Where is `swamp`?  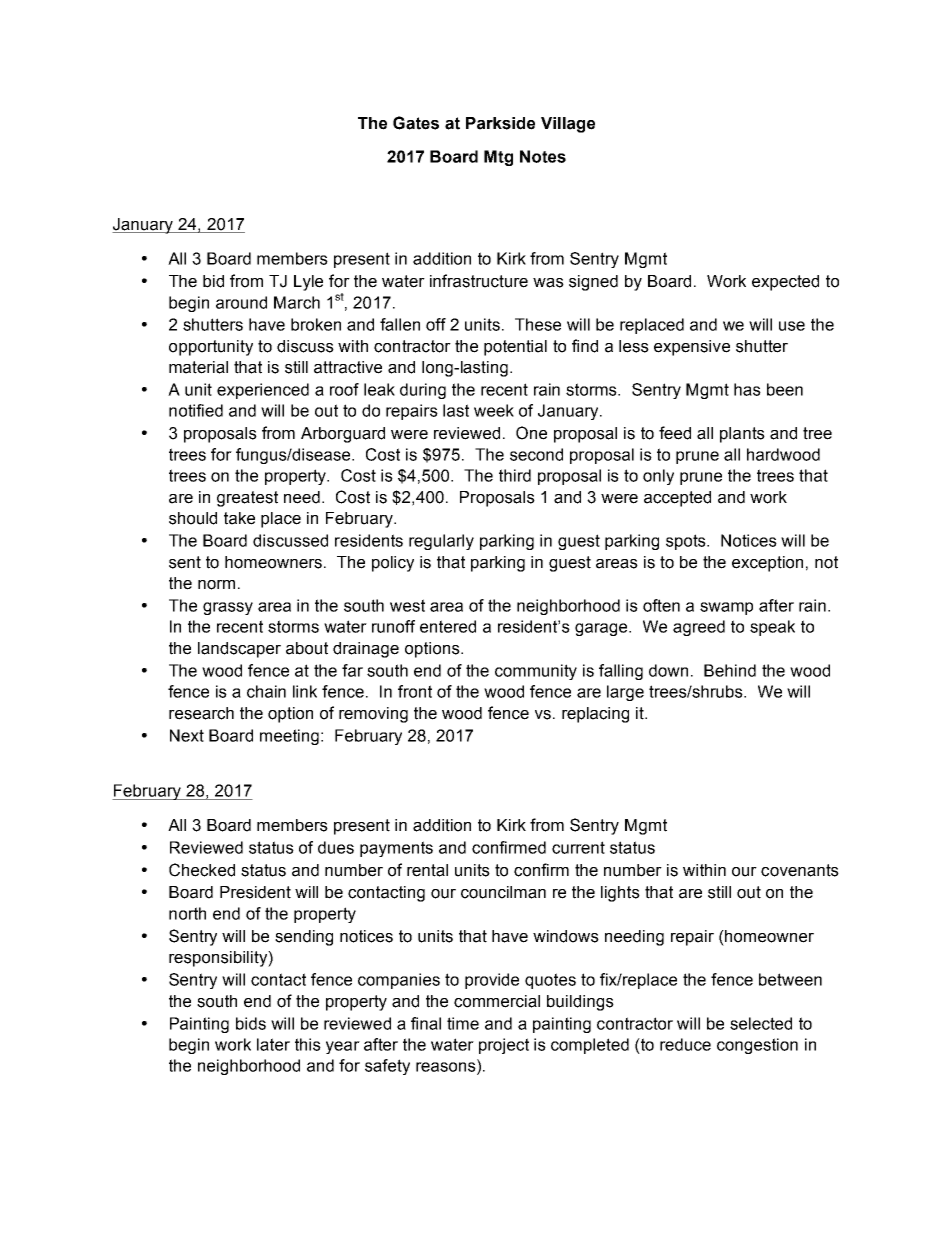
swamp is located at coordinates (726, 608).
